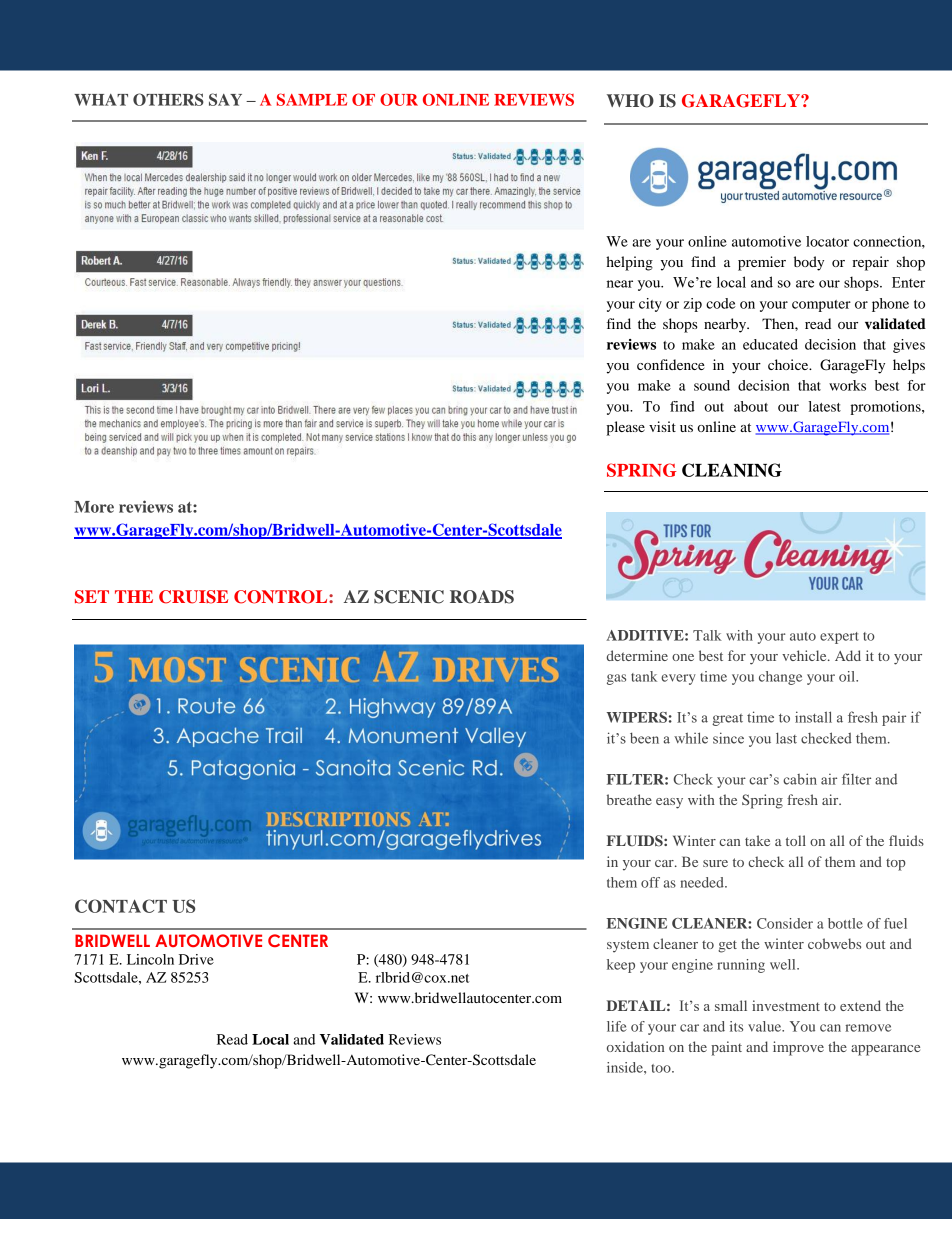 Image resolution: width=952 pixels, height=1233 pixels. I want to click on computer, so click(821, 306).
